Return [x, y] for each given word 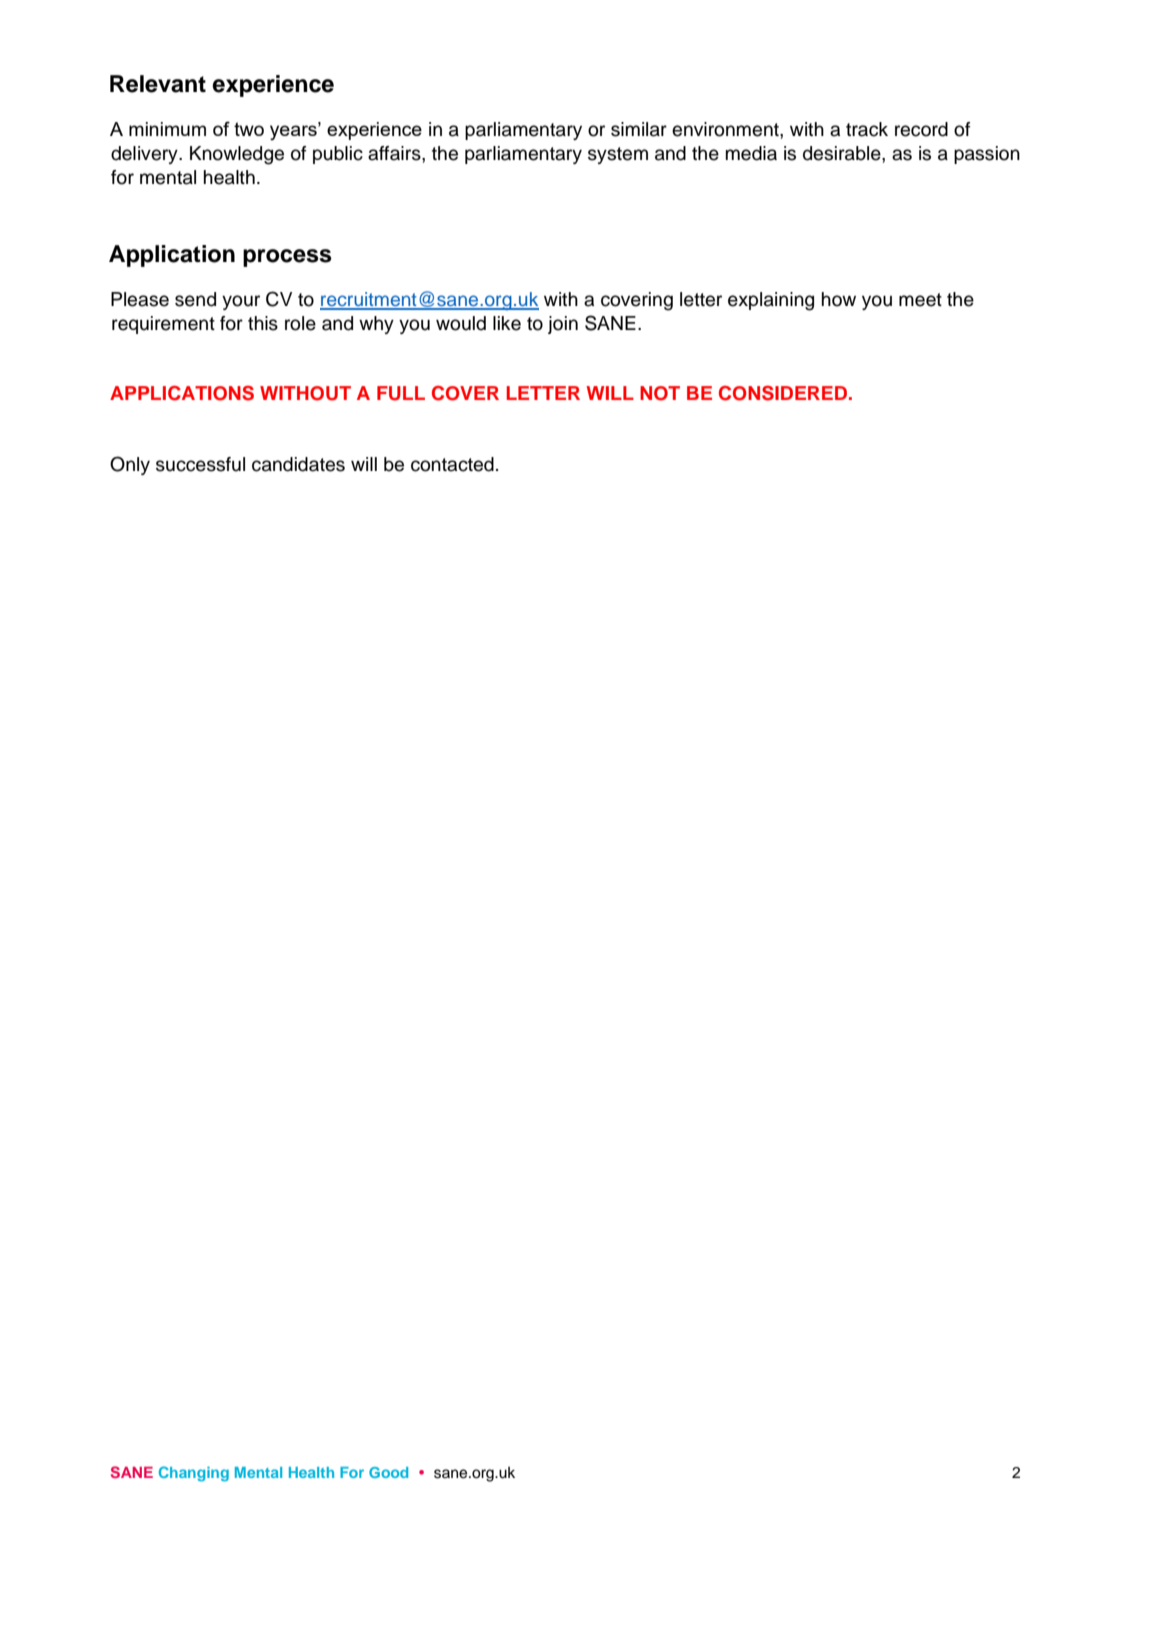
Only [130, 465]
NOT [660, 393]
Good [388, 1472]
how [839, 299]
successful [200, 464]
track [867, 129]
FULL [401, 393]
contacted [452, 464]
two [249, 129]
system [618, 155]
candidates [298, 464]
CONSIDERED [784, 393]
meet [920, 300]
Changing [194, 1474]
